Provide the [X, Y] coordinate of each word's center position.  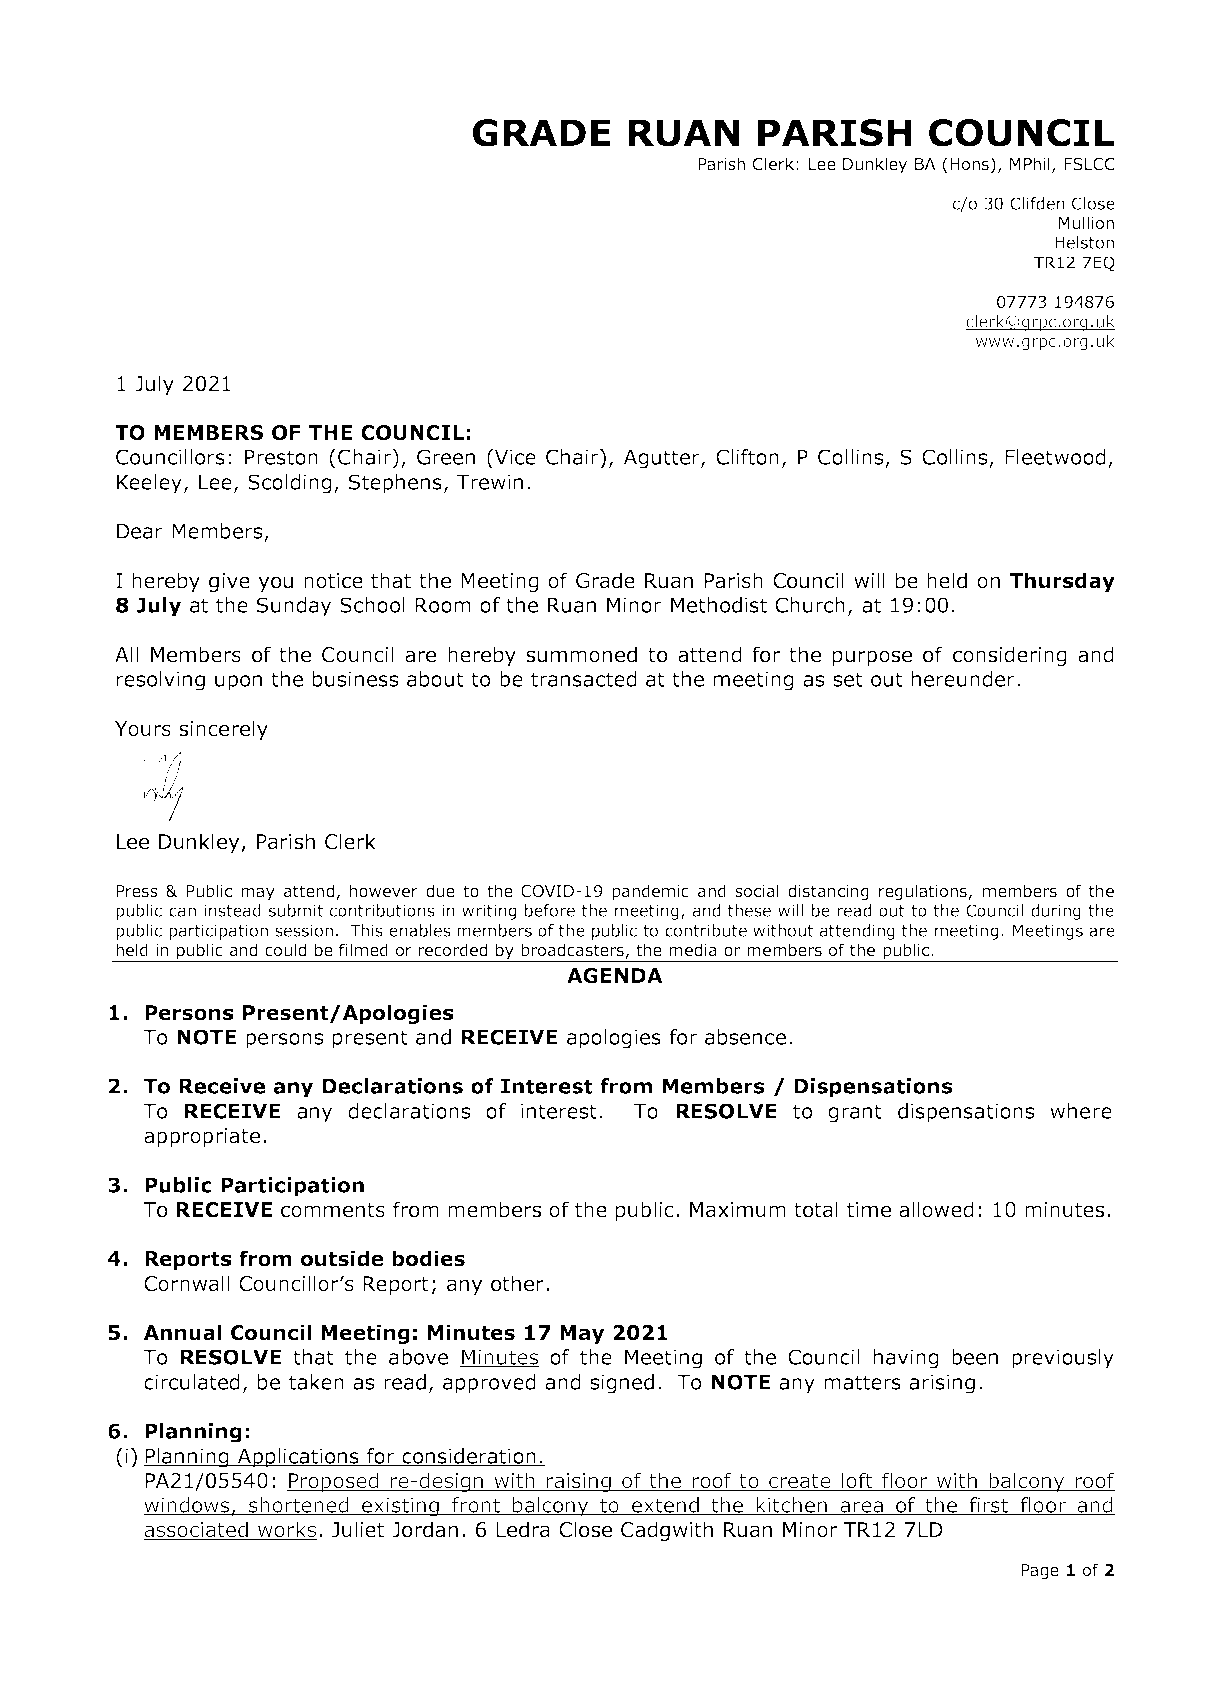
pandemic [650, 892]
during [1056, 912]
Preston [281, 457]
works [287, 1530]
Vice [514, 457]
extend [665, 1506]
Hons [969, 164]
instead [232, 910]
